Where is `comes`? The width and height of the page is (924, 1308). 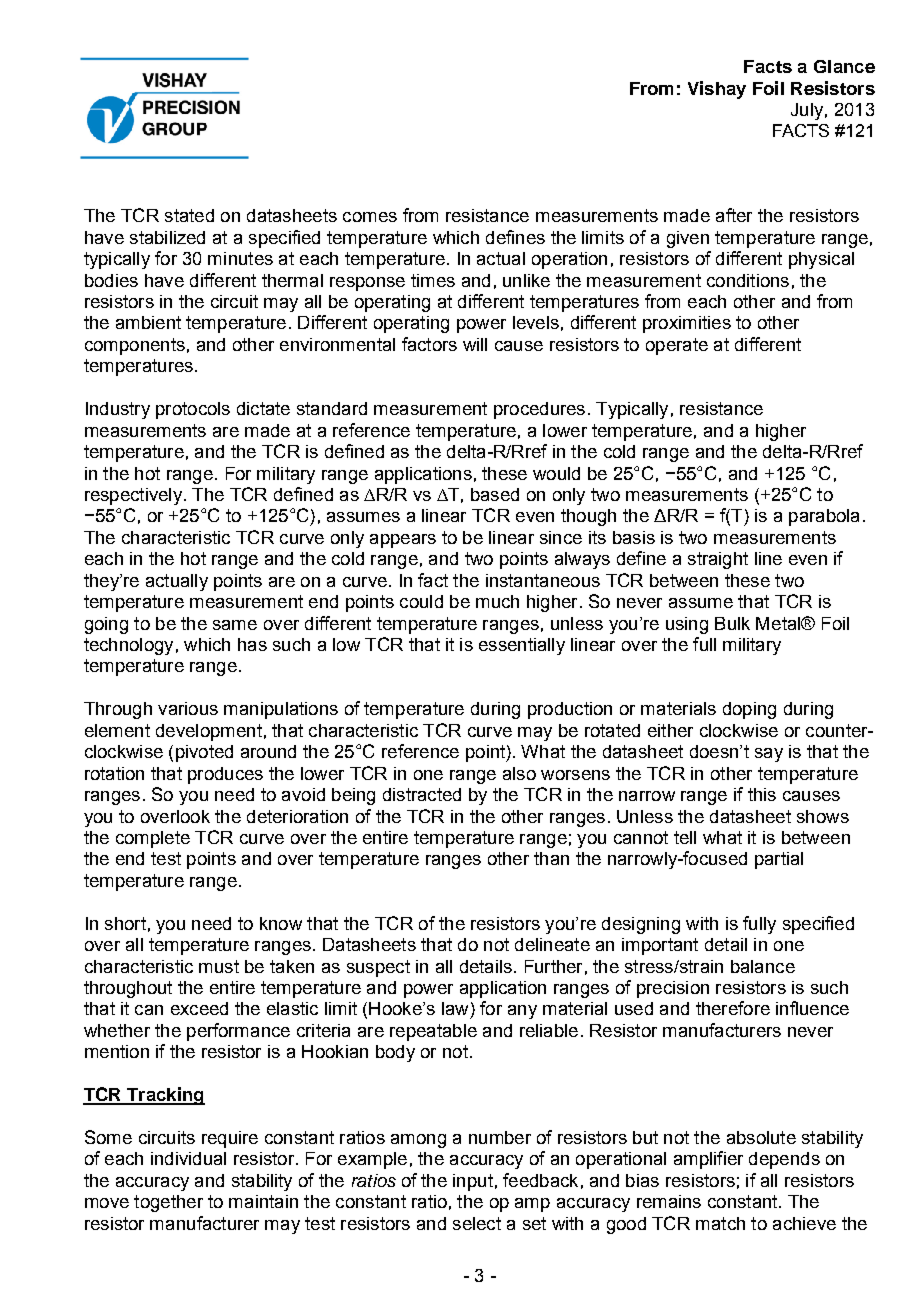
comes is located at coordinates (370, 217).
